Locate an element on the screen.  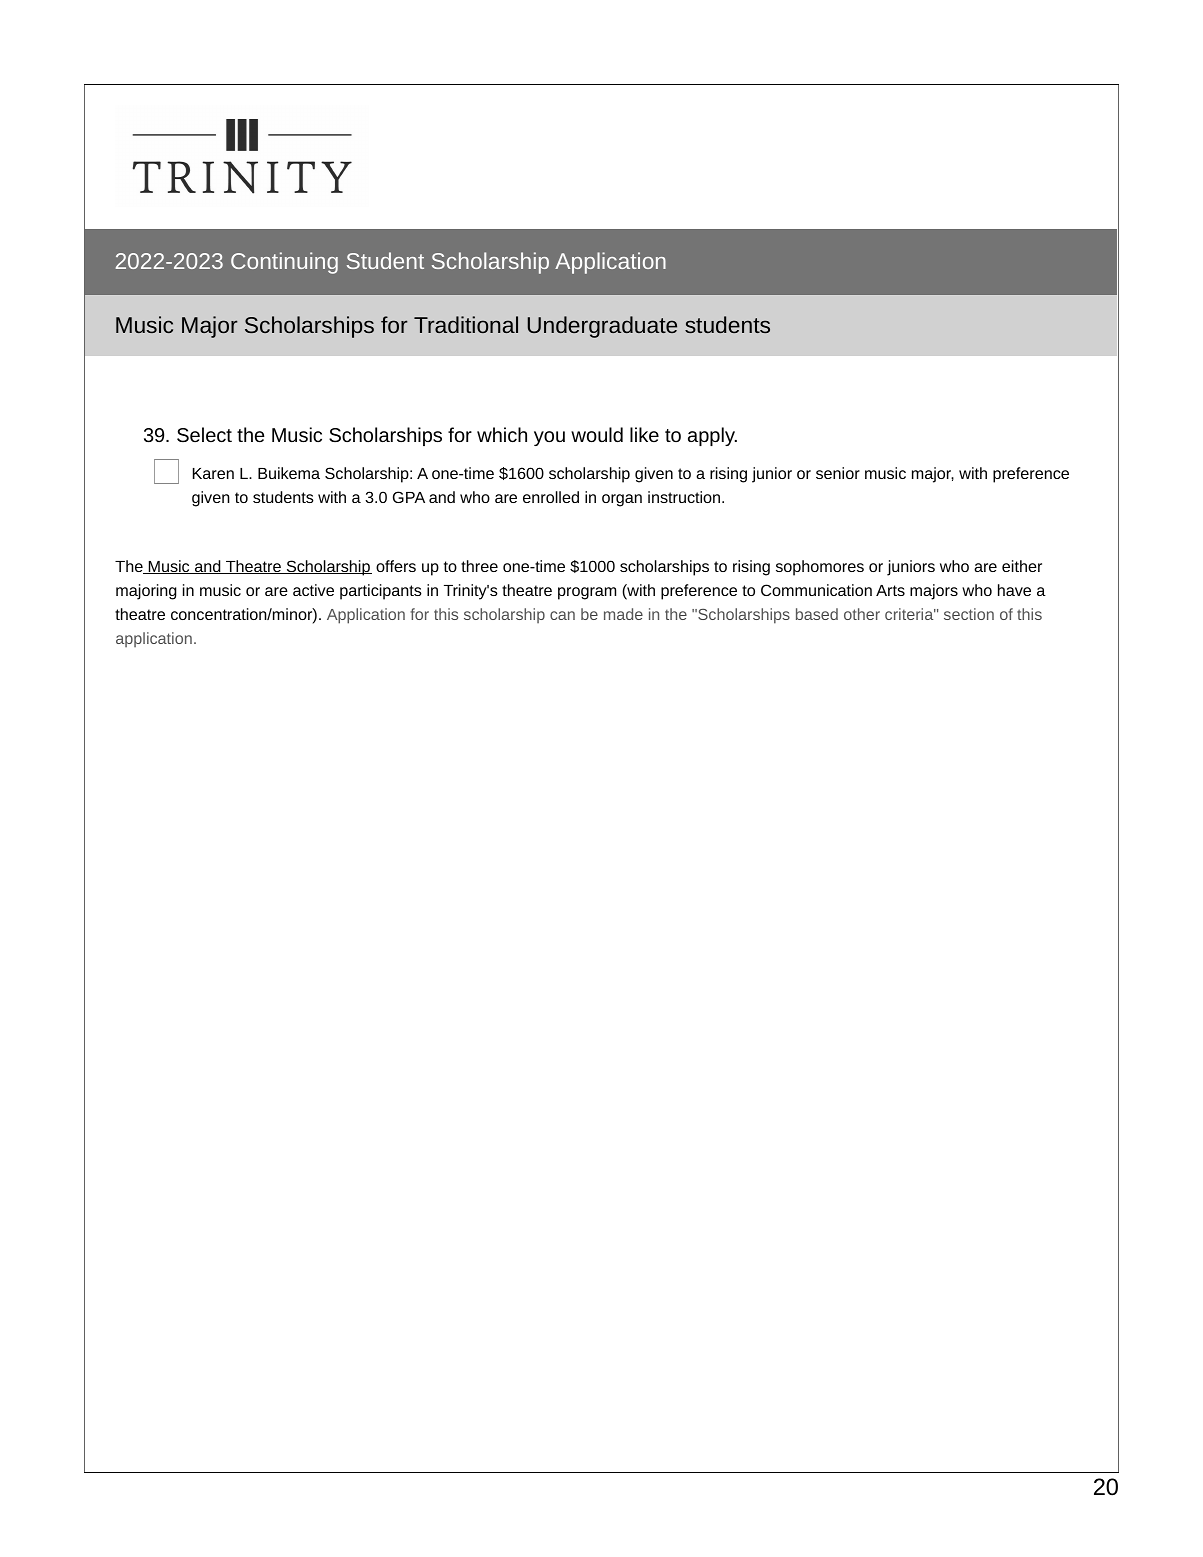
Continuing is located at coordinates (284, 263).
